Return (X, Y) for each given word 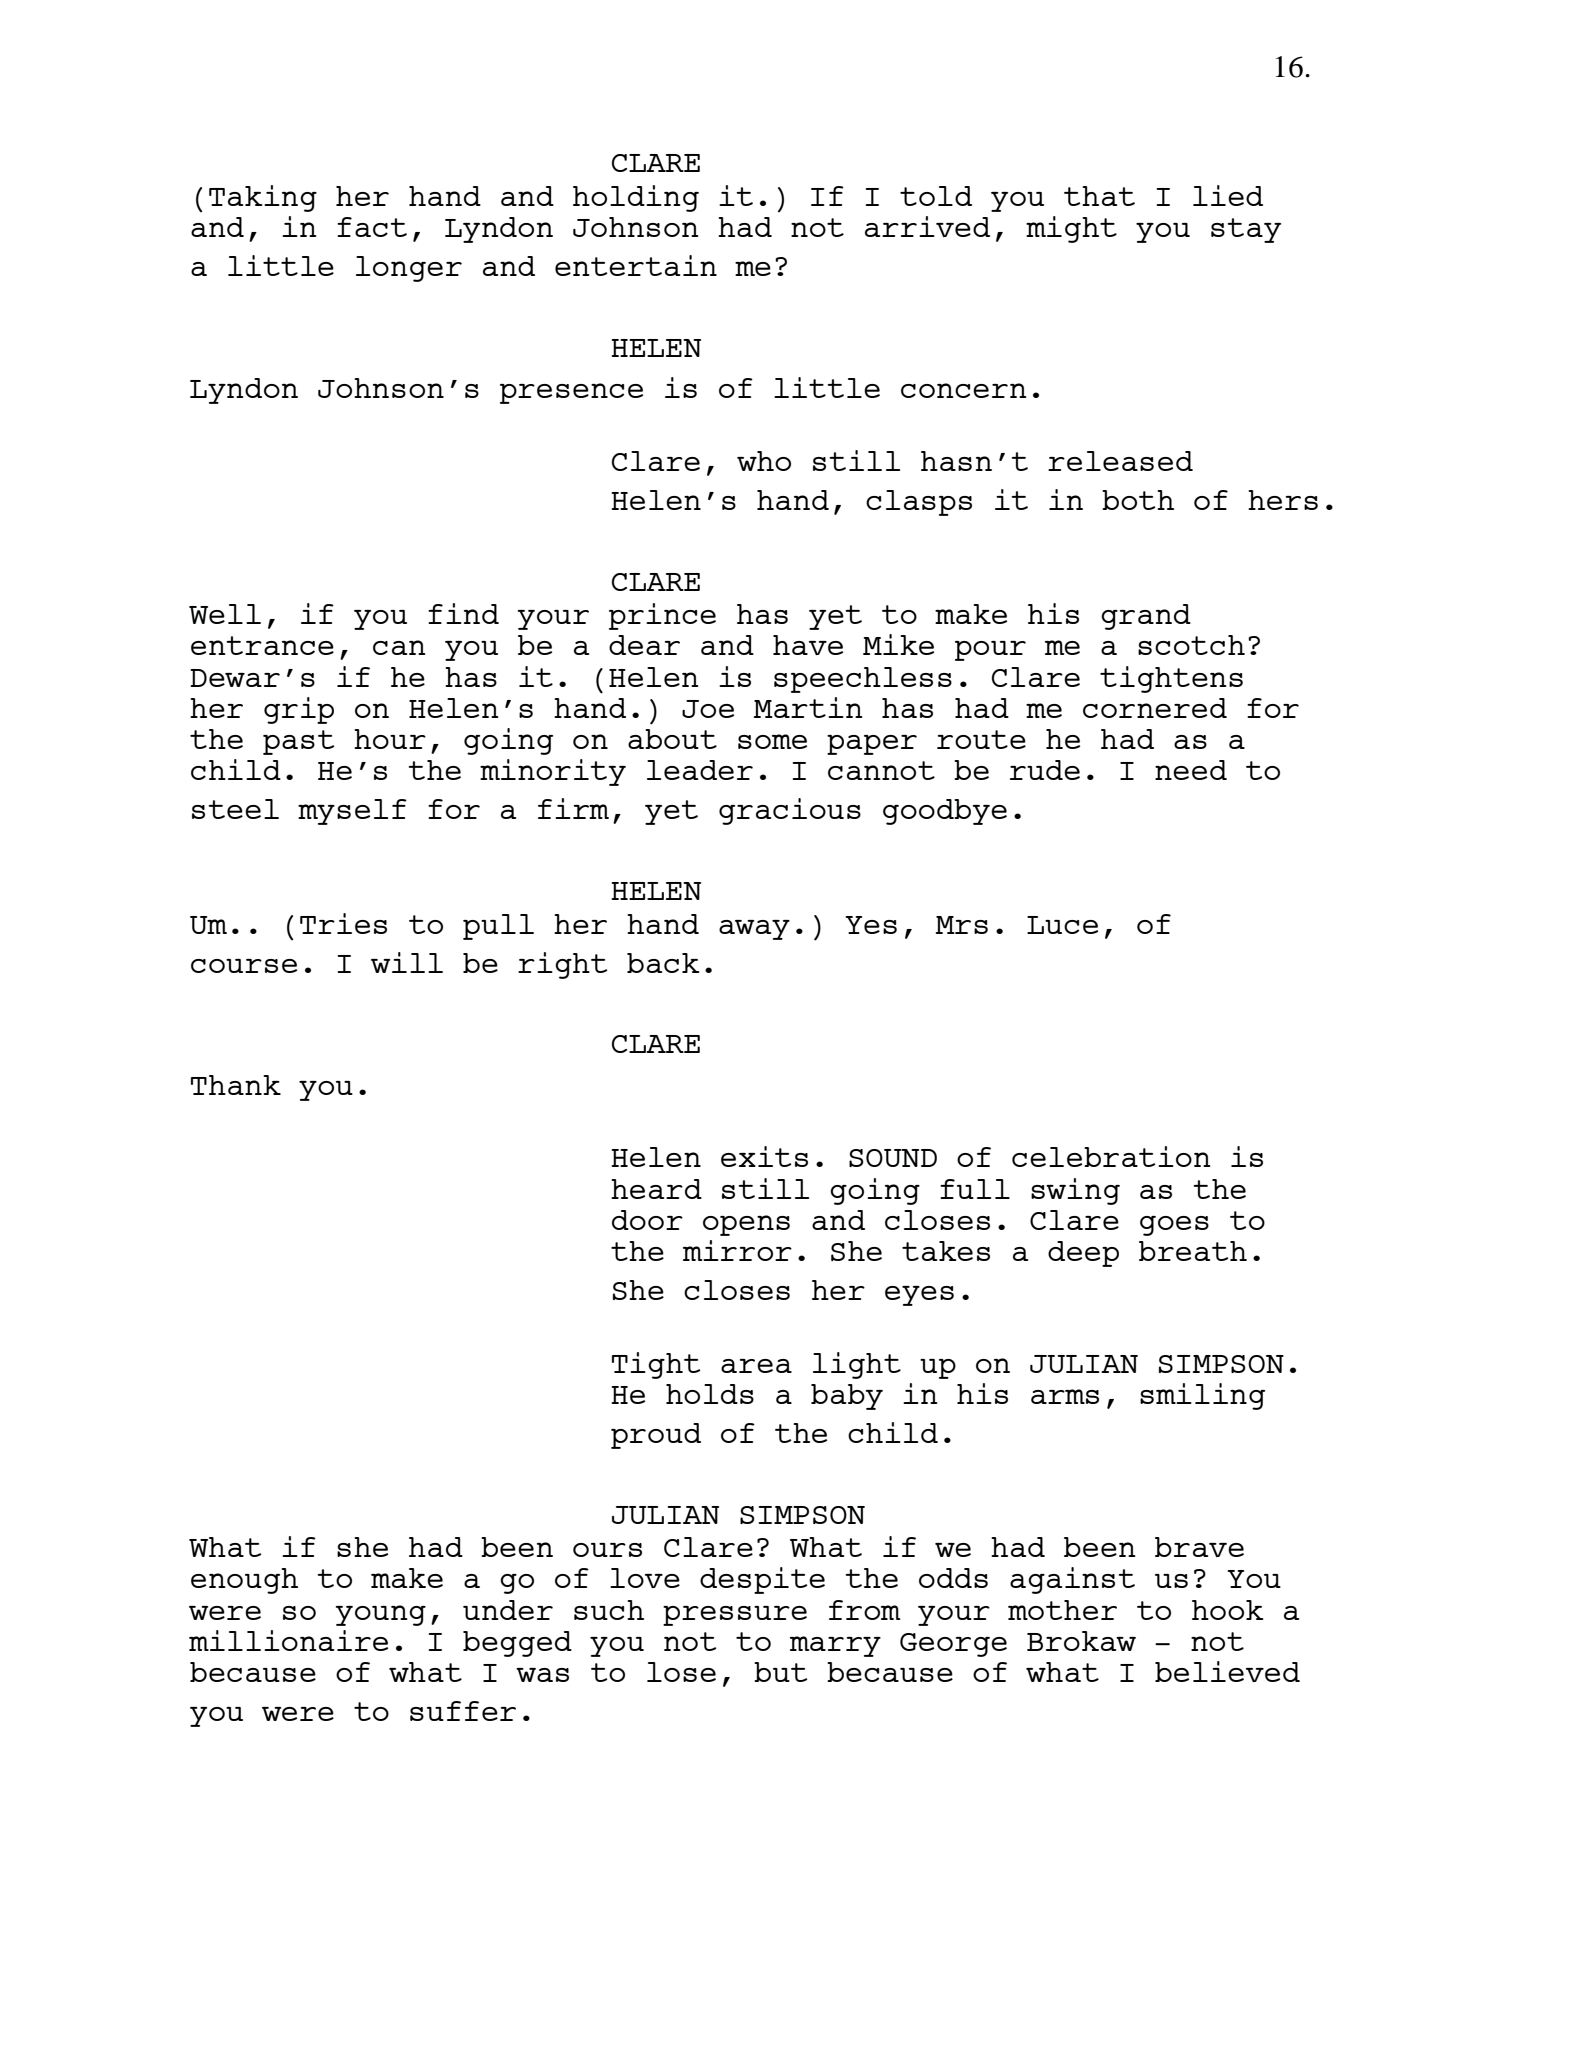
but (780, 1672)
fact (372, 227)
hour (390, 739)
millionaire (288, 1640)
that (1099, 196)
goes (1174, 1226)
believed (1227, 1671)
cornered (1155, 708)
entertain (636, 265)
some (772, 741)
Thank (236, 1085)
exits (764, 1156)
